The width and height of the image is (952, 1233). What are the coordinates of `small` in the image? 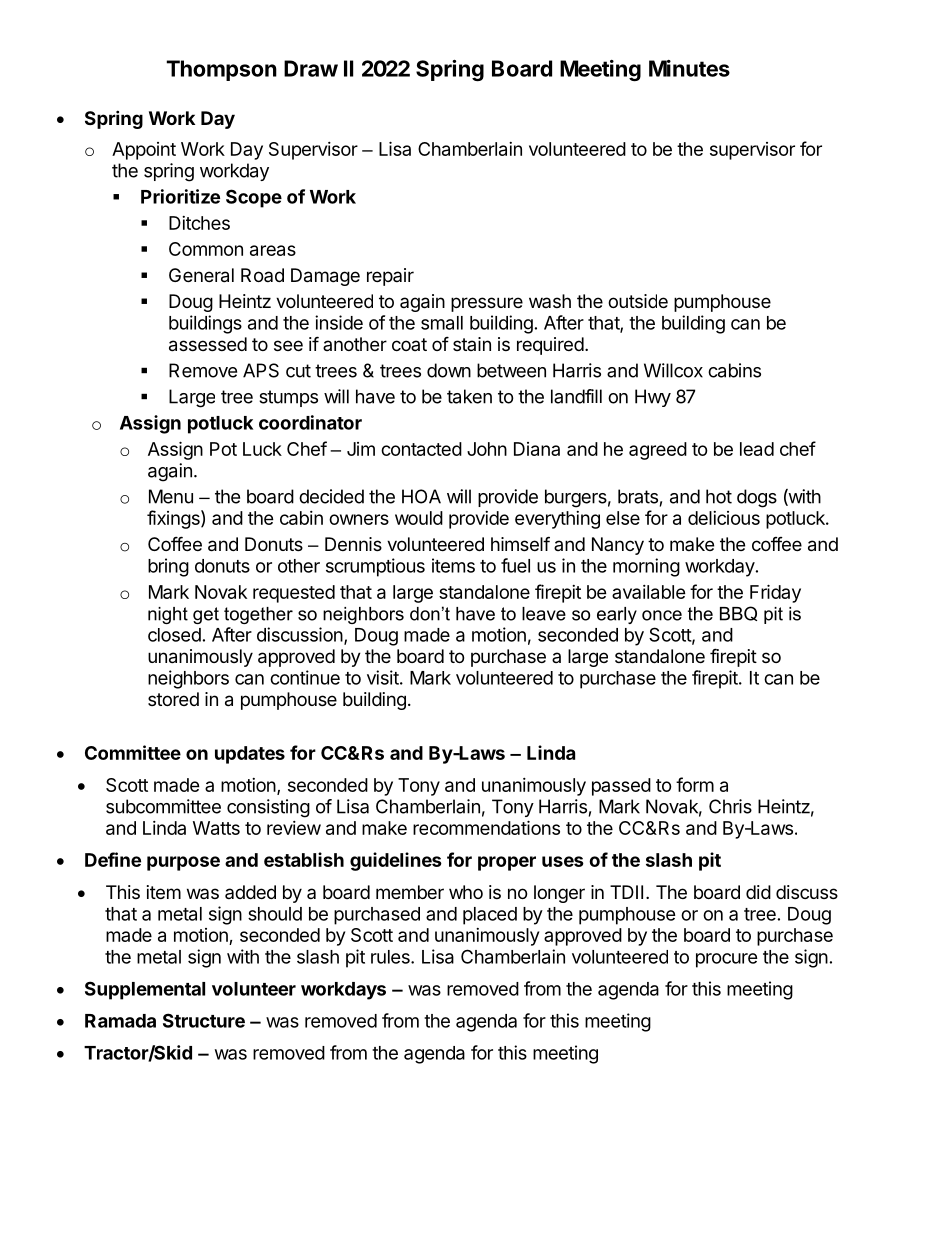 It's located at (442, 323).
